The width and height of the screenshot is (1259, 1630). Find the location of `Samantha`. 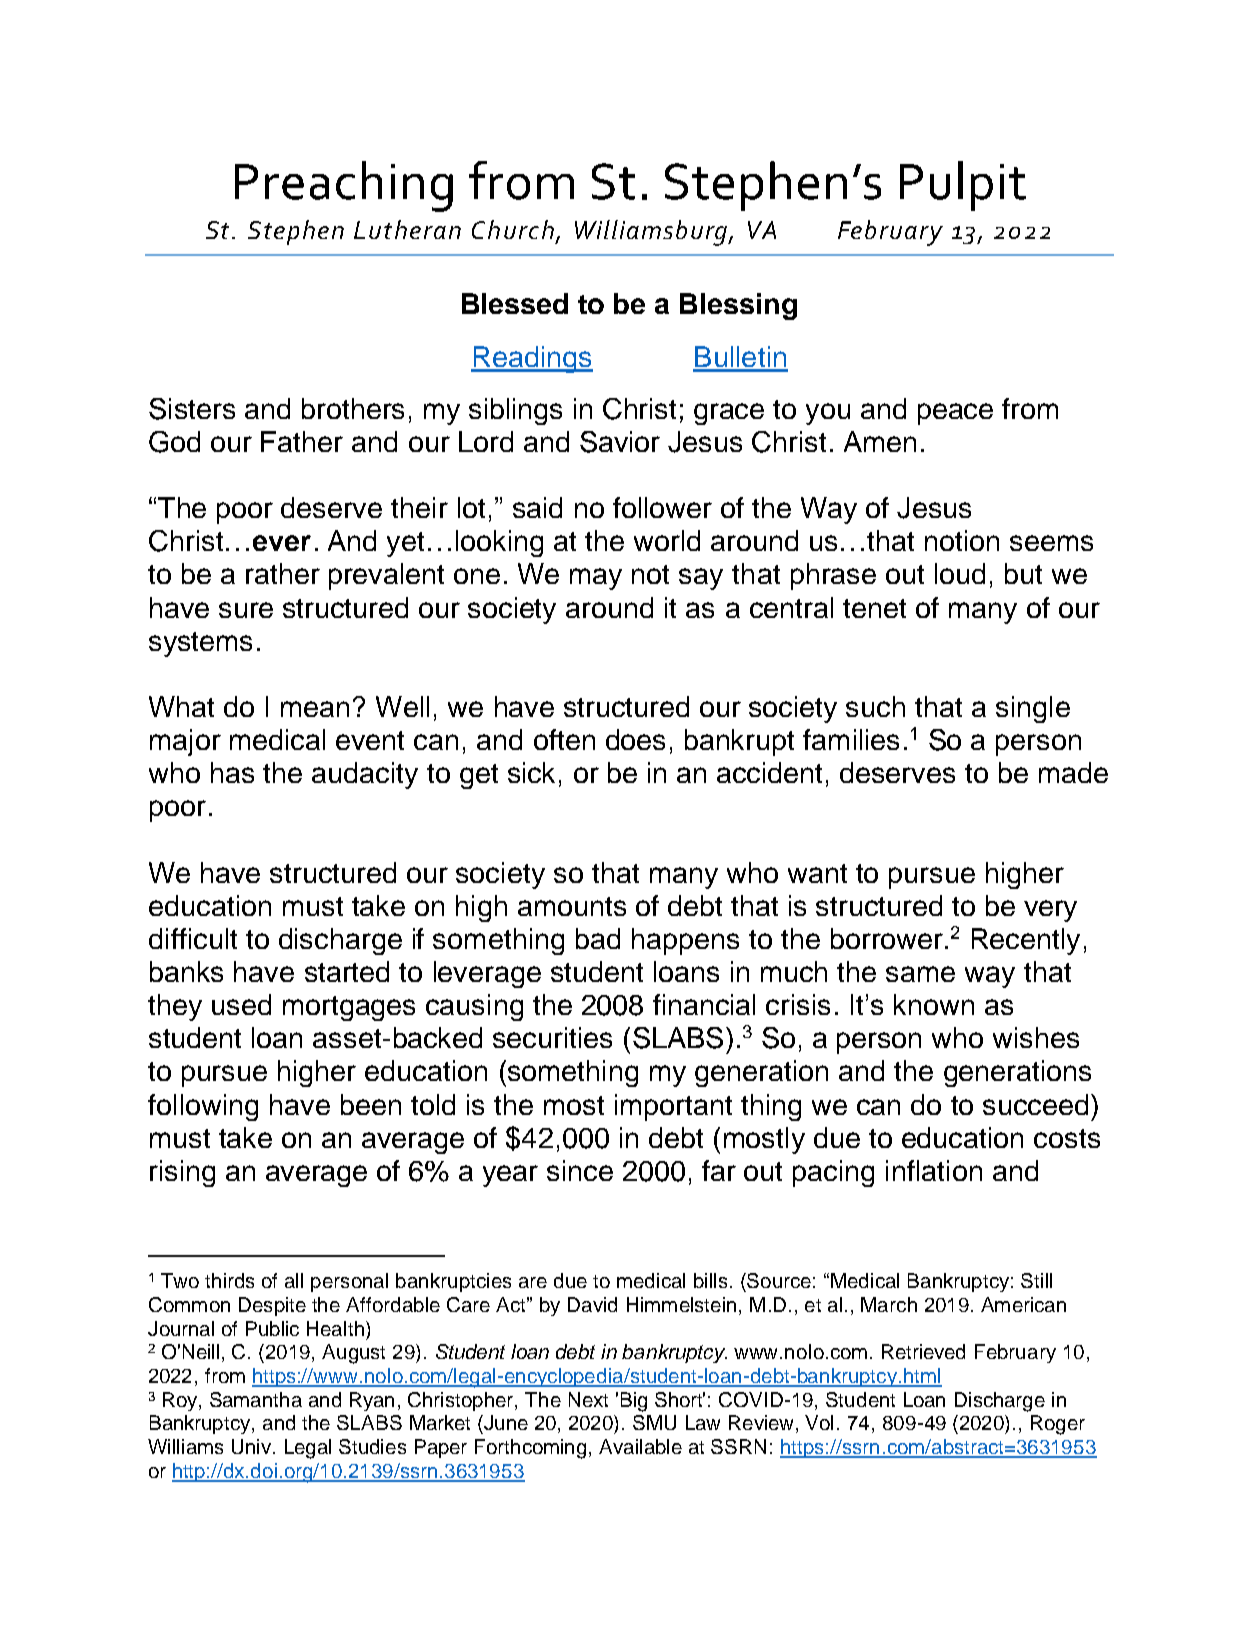

Samantha is located at coordinates (256, 1399).
